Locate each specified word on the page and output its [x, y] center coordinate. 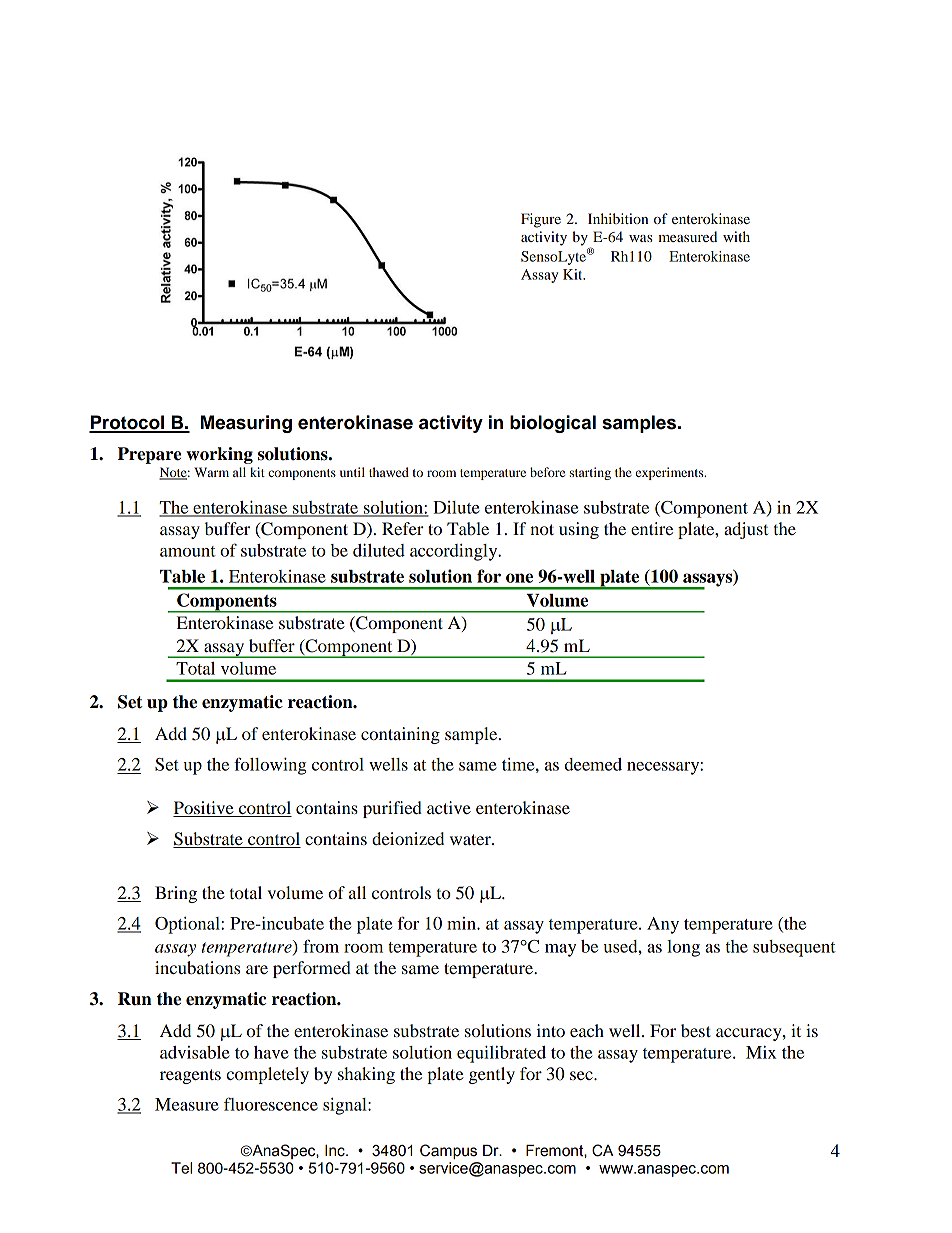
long [683, 948]
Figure [541, 220]
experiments [671, 473]
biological [553, 424]
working [219, 455]
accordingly [455, 552]
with [736, 236]
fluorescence [271, 1104]
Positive [204, 809]
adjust [746, 530]
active [449, 807]
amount [188, 551]
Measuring [246, 424]
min [462, 923]
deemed [593, 764]
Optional [188, 925]
